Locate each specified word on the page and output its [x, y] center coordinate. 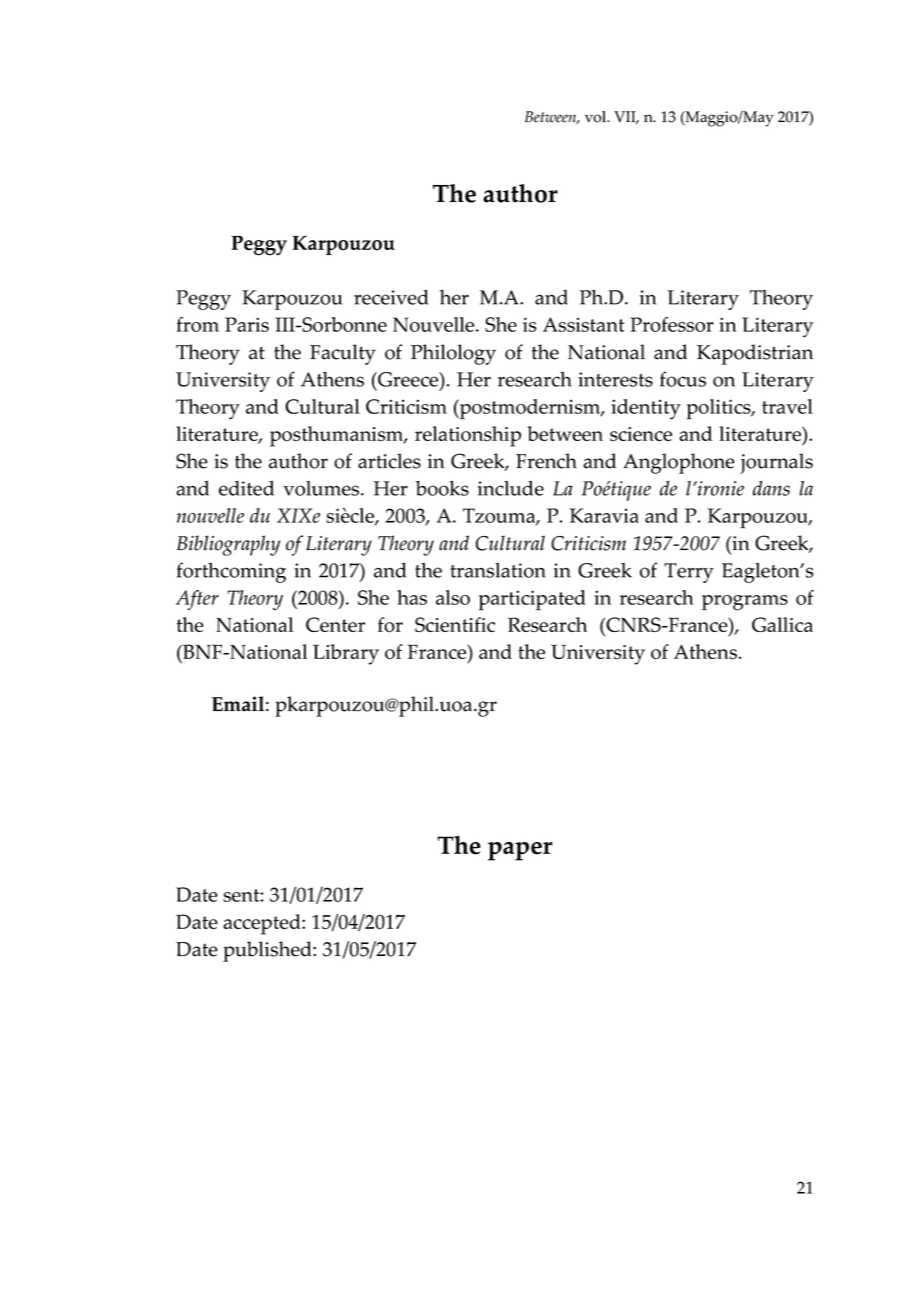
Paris [247, 324]
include [511, 488]
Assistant [584, 324]
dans [771, 488]
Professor [672, 324]
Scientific [455, 624]
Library [346, 654]
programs [745, 603]
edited [246, 488]
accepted [263, 924]
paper [520, 851]
